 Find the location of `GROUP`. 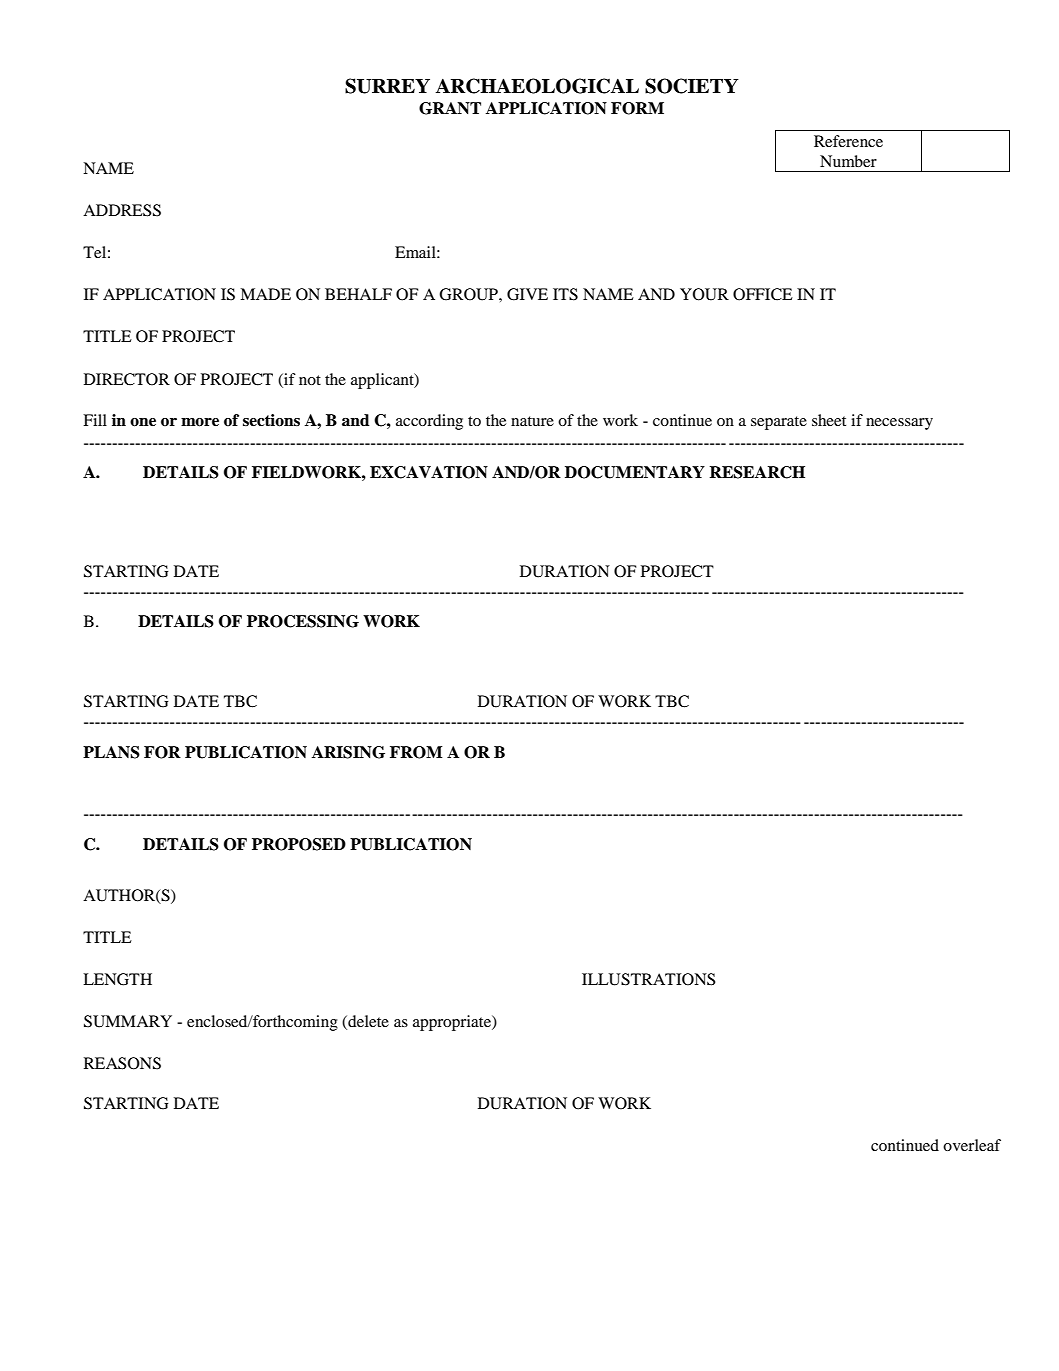

GROUP is located at coordinates (469, 294).
